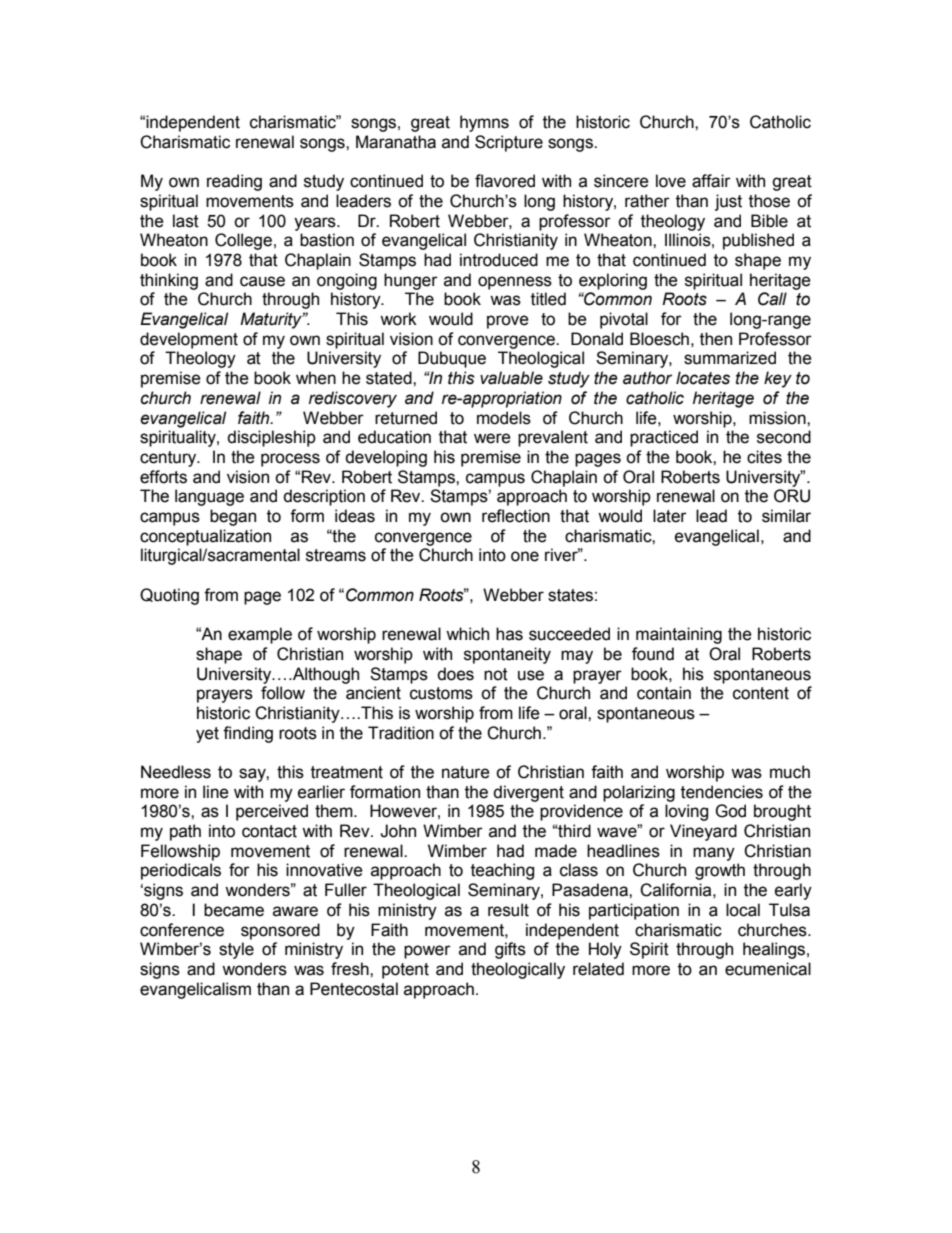  Describe the element at coordinates (205, 537) in the document. I see `conceptualization` at that location.
